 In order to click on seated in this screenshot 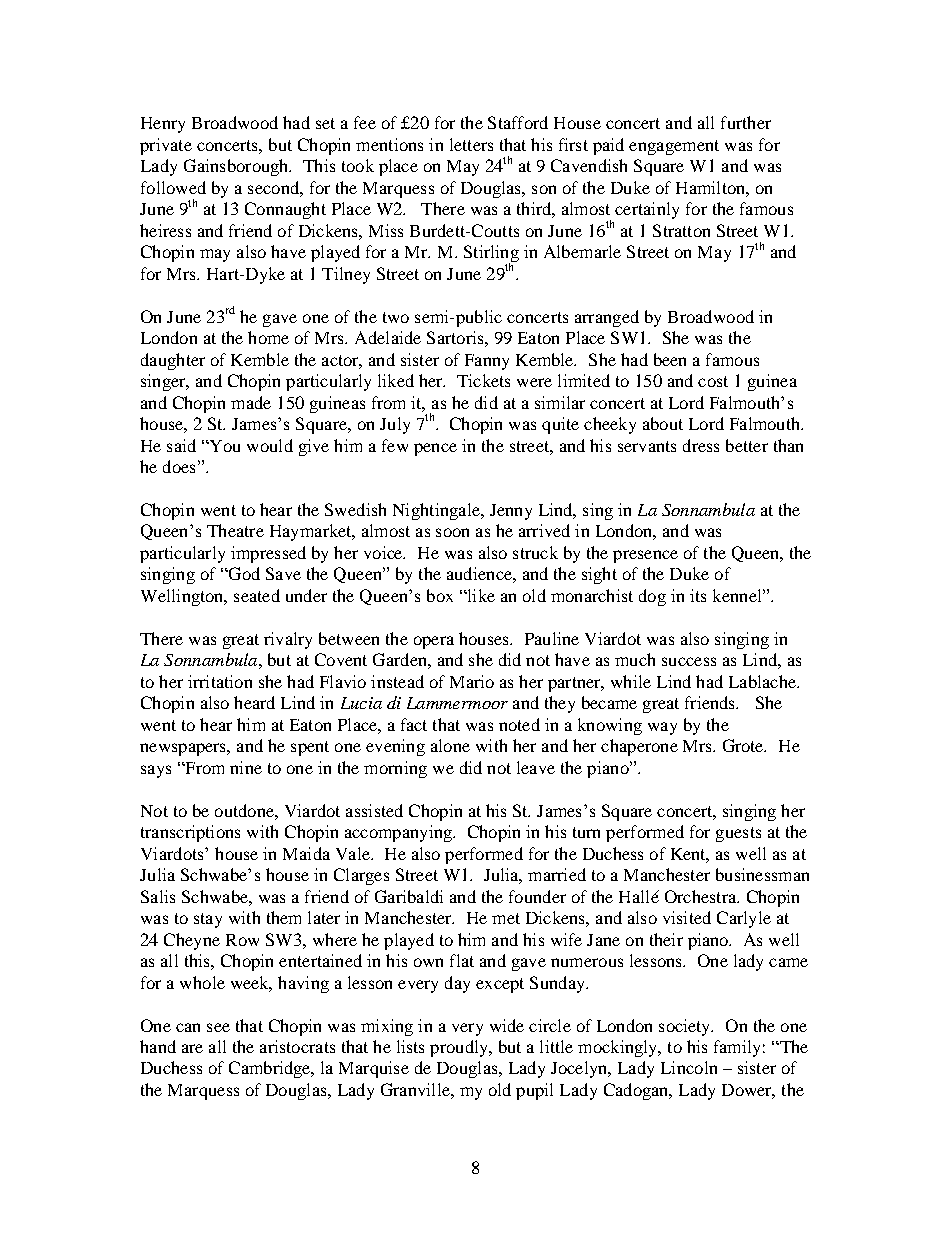, I will do `click(257, 595)`.
